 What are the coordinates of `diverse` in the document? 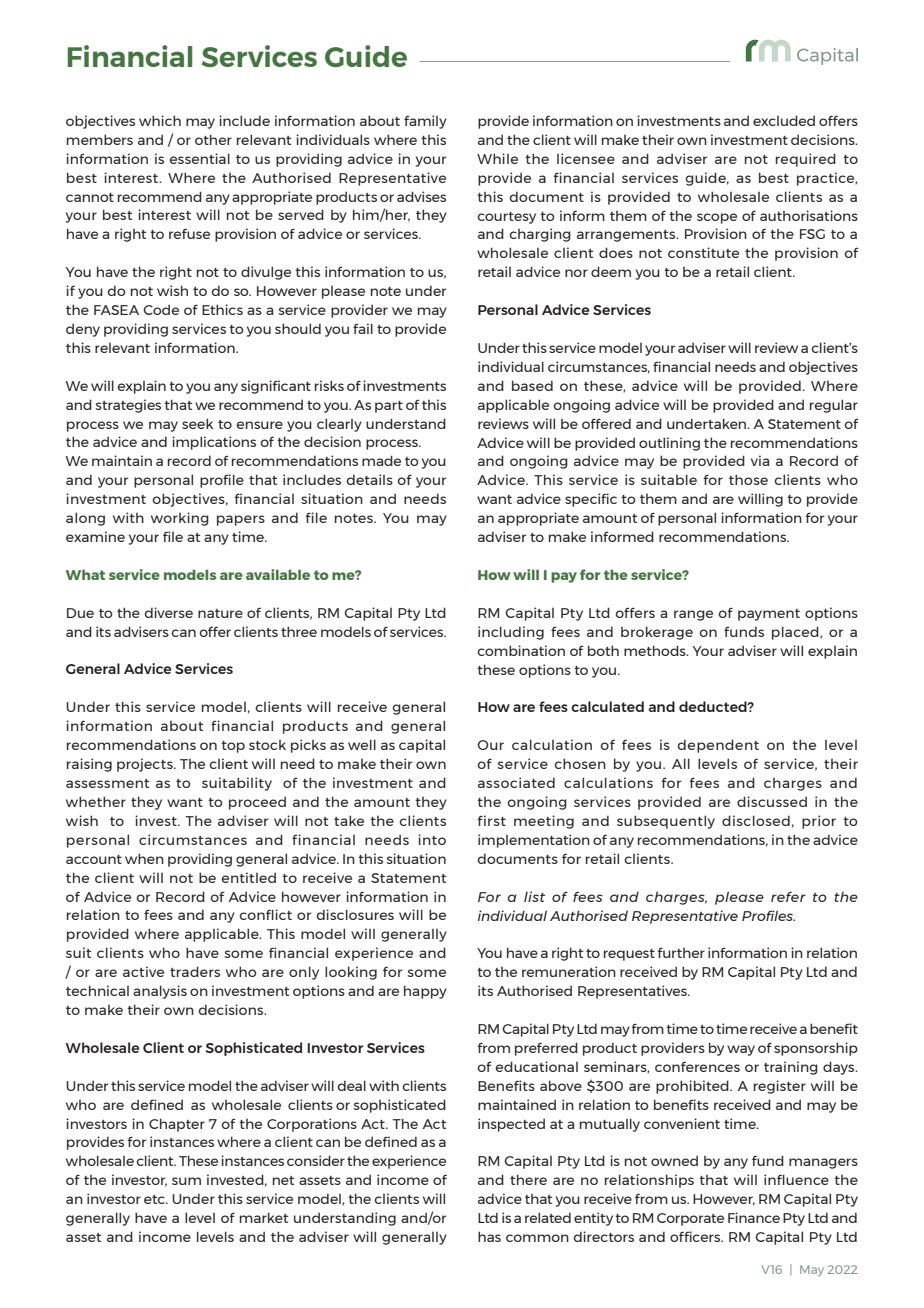 It's located at (168, 612).
